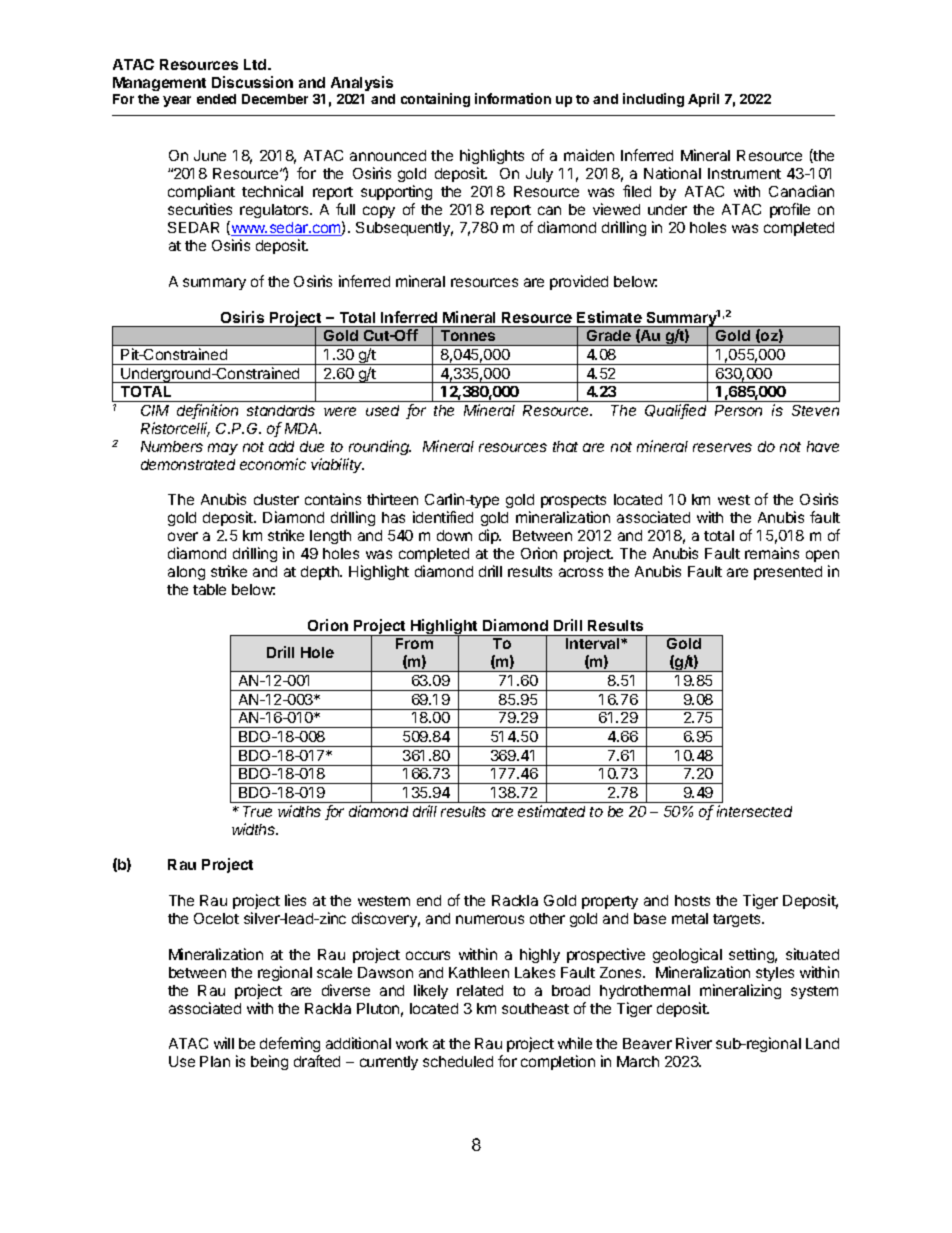 The image size is (952, 1233). I want to click on identified, so click(443, 517).
